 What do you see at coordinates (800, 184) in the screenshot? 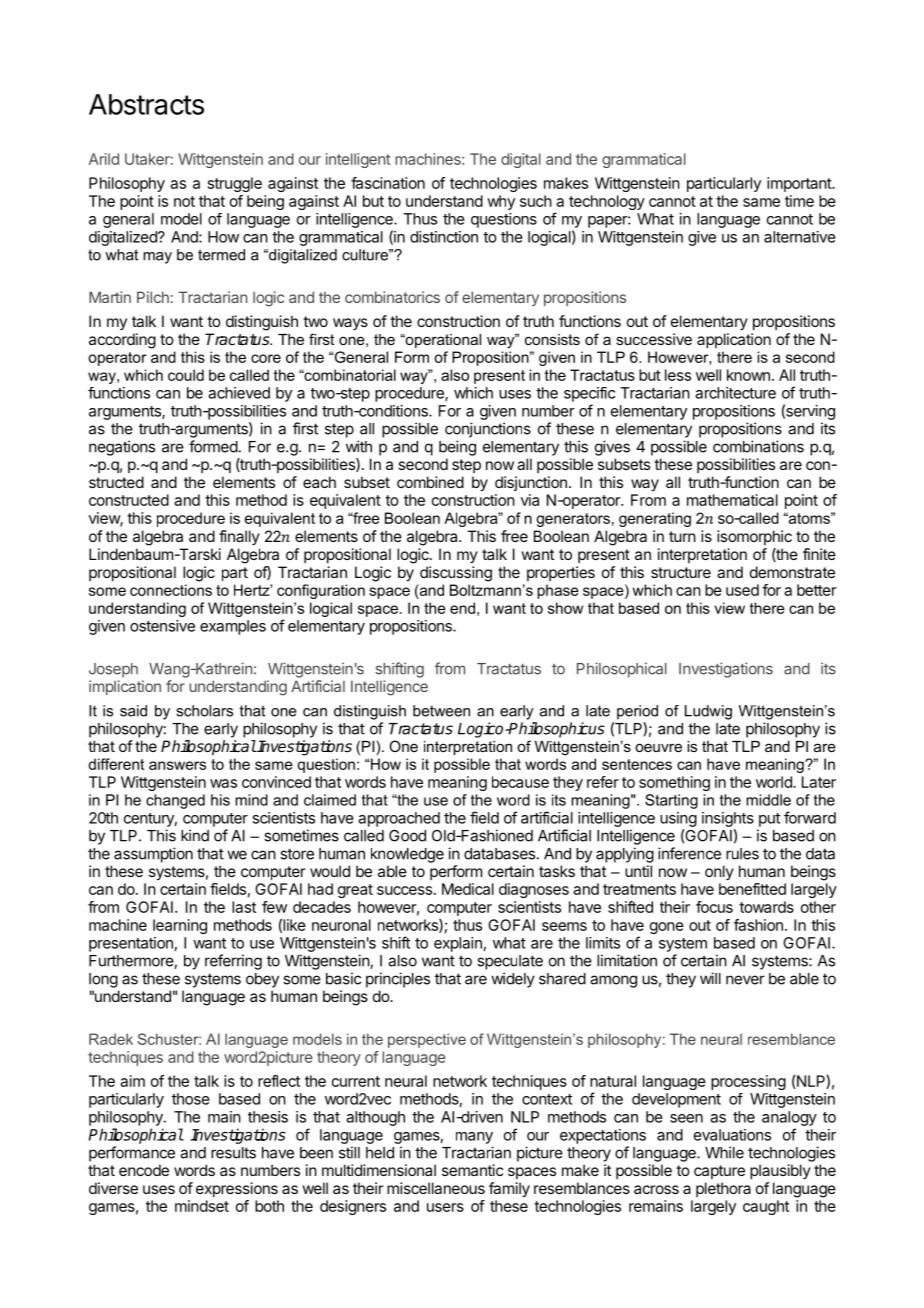
I see `important` at bounding box center [800, 184].
